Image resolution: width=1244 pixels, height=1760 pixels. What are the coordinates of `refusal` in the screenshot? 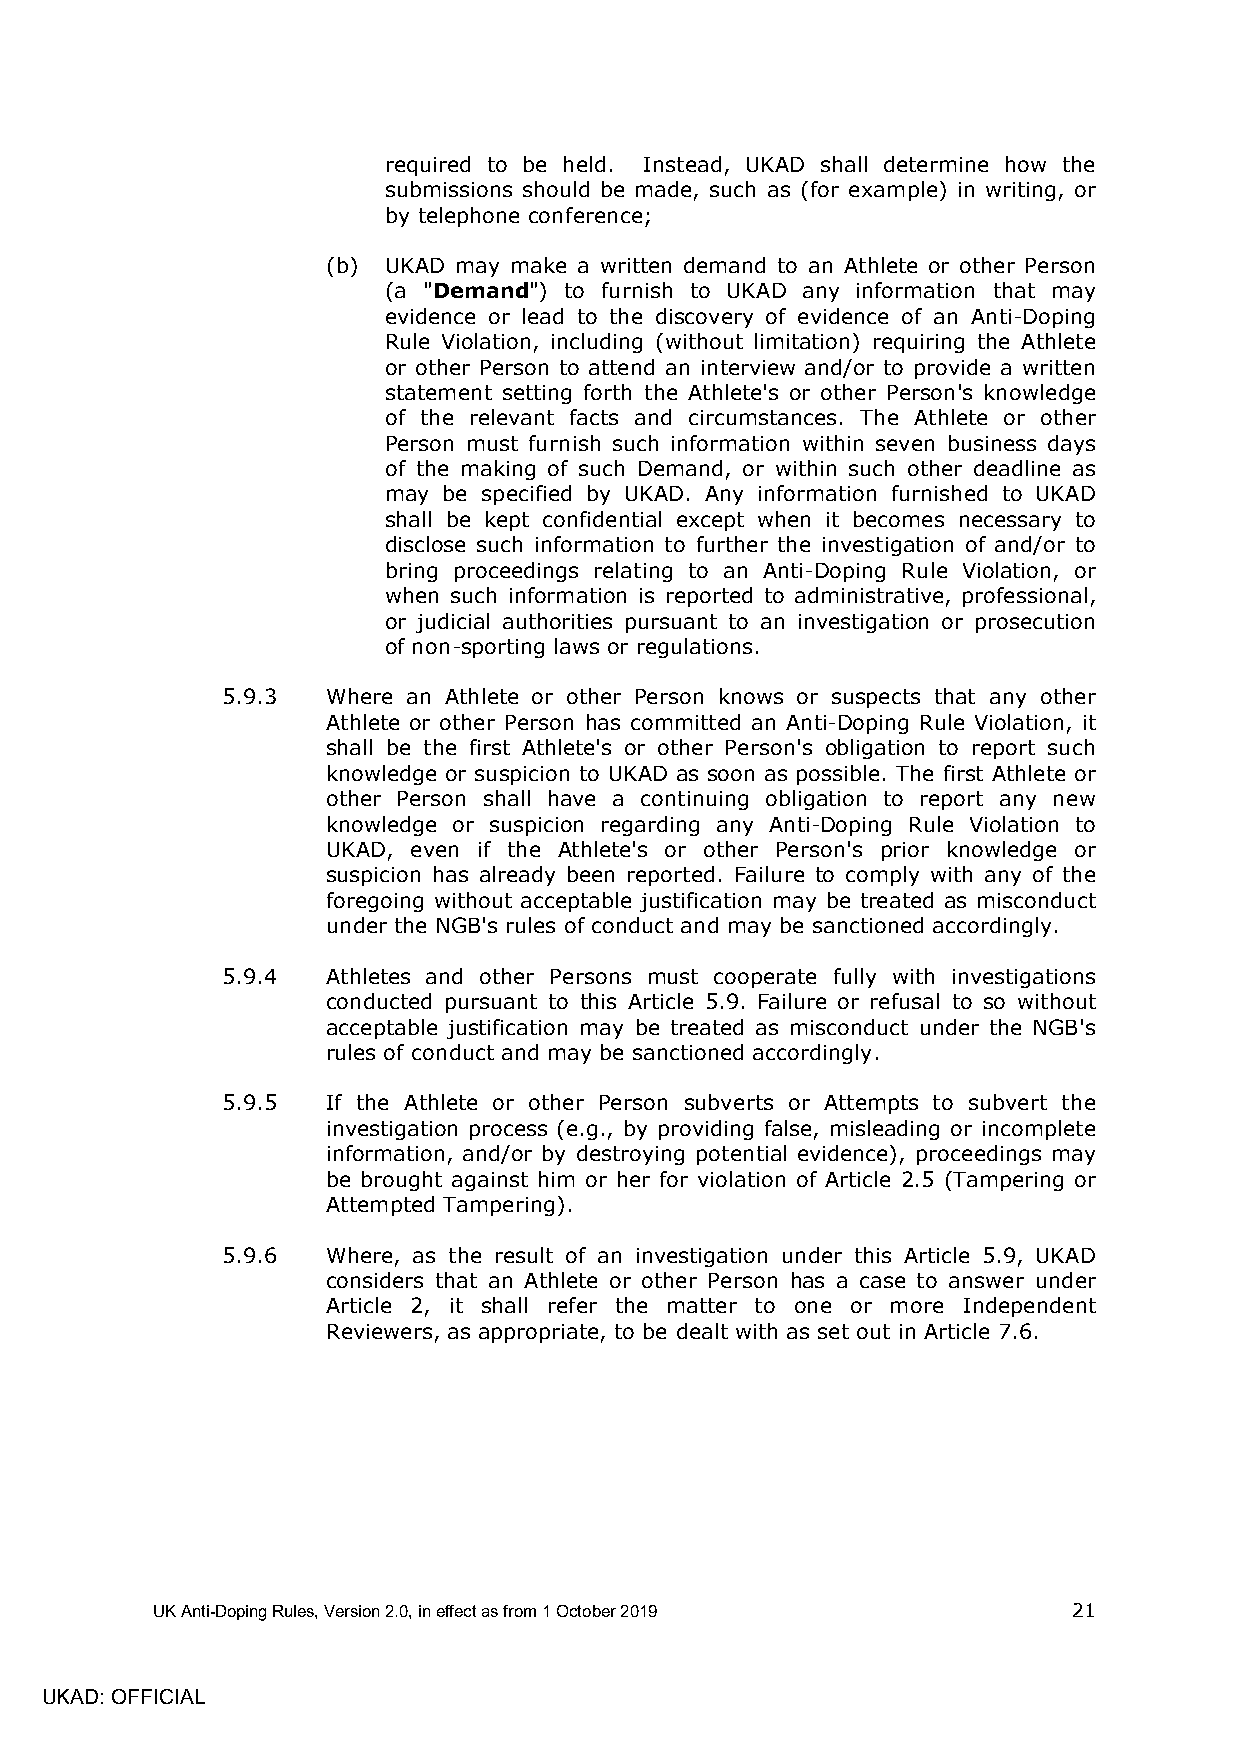 It's located at (905, 1001).
